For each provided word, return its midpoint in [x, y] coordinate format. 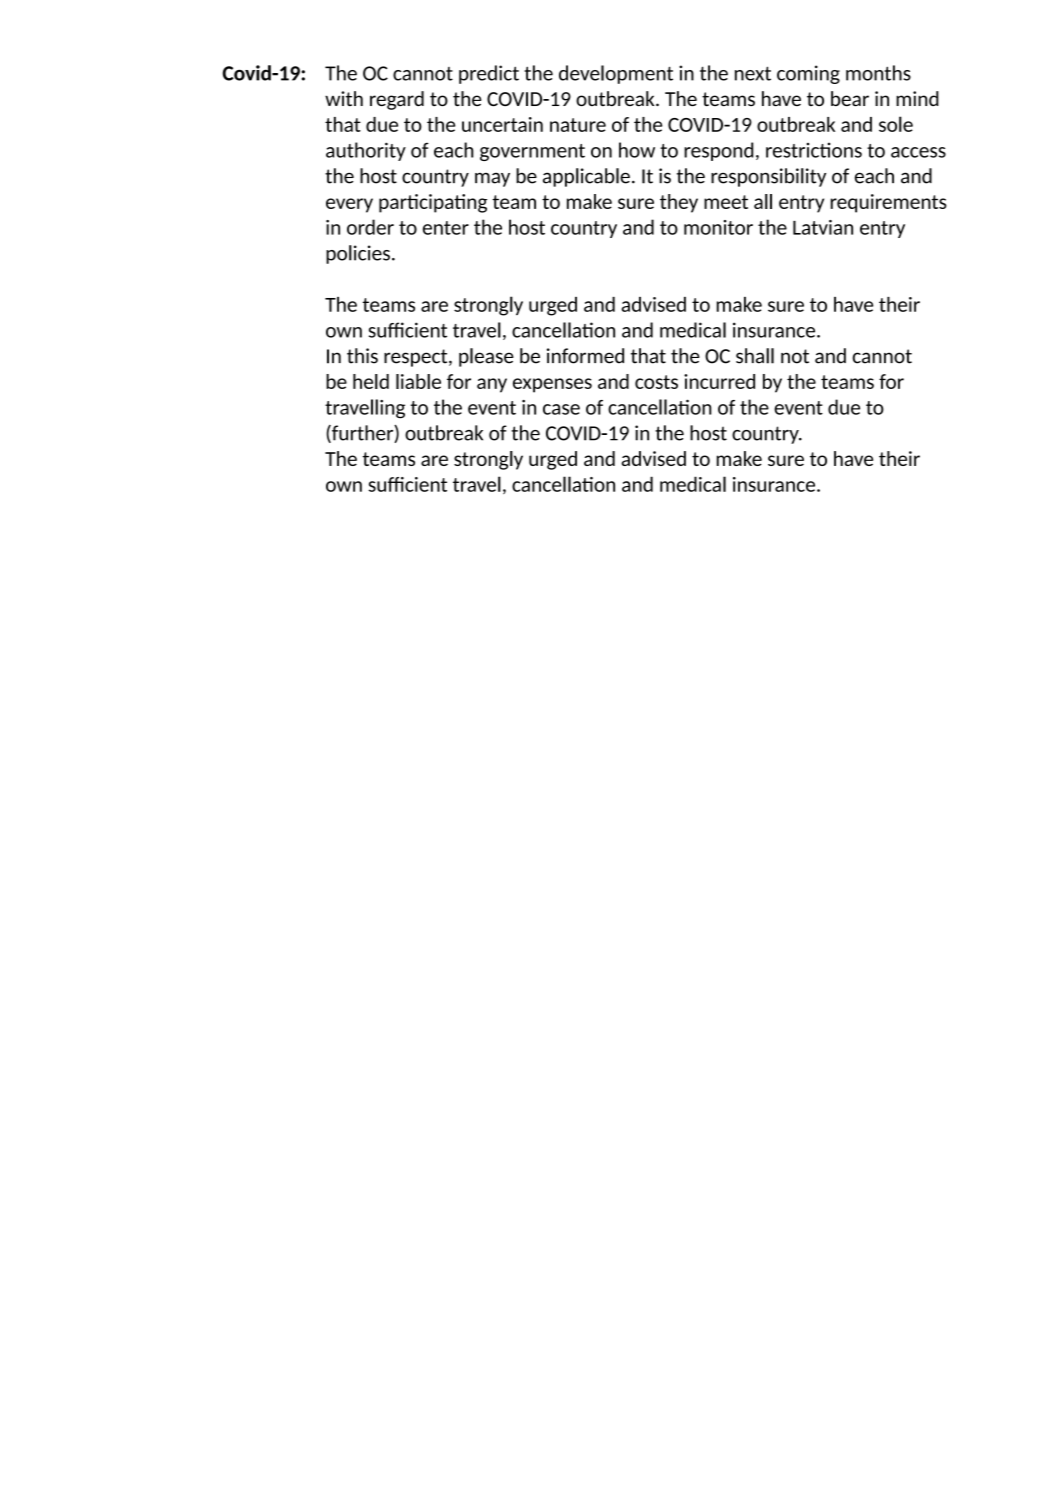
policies [358, 254]
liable [418, 381]
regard [397, 100]
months [878, 73]
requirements [889, 203]
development [616, 74]
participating [433, 203]
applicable [586, 177]
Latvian [823, 227]
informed [585, 356]
